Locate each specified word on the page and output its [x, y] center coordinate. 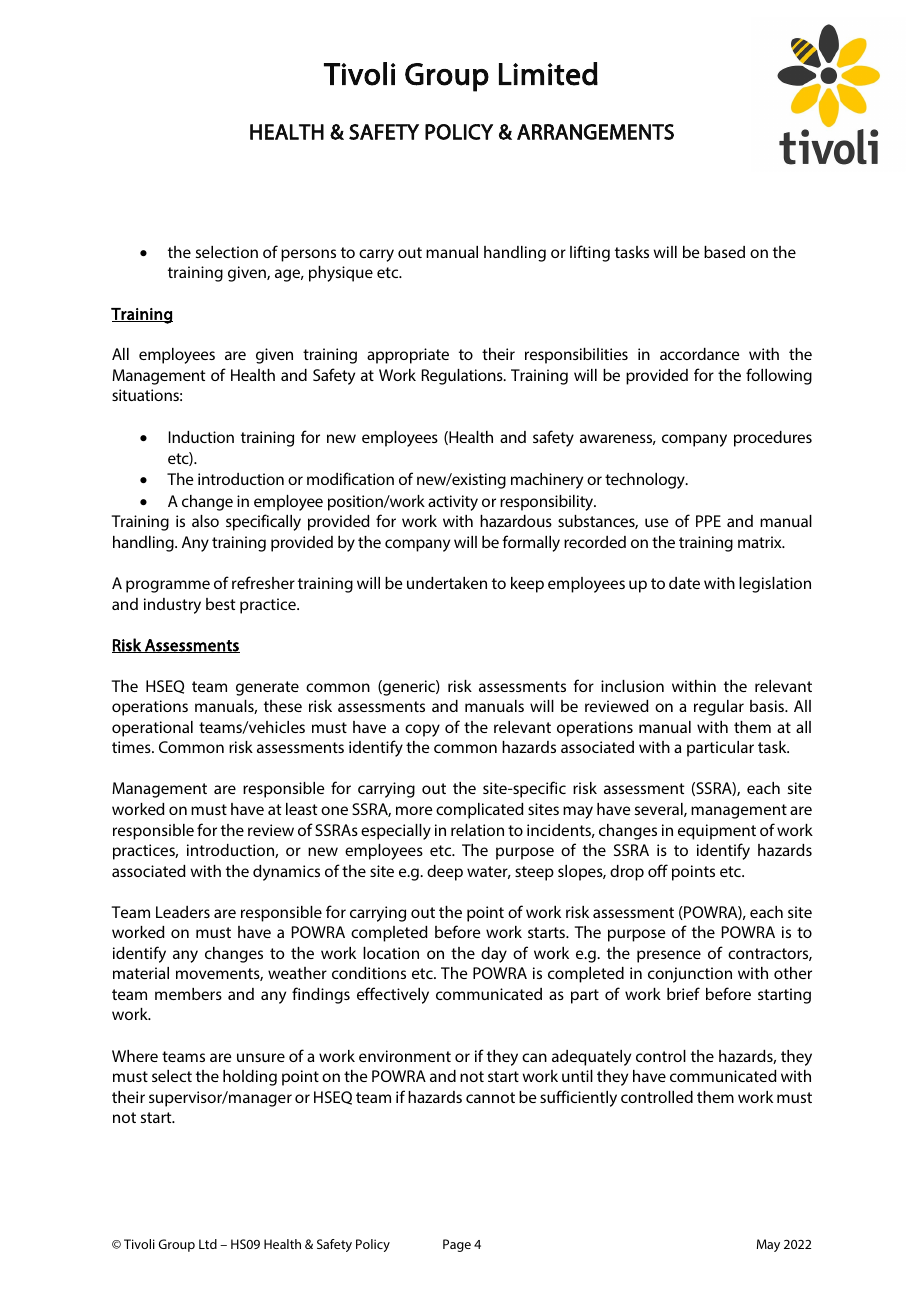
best [221, 604]
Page [457, 1245]
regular [719, 708]
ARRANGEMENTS [595, 132]
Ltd [208, 1244]
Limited [548, 74]
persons [308, 255]
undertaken [447, 583]
